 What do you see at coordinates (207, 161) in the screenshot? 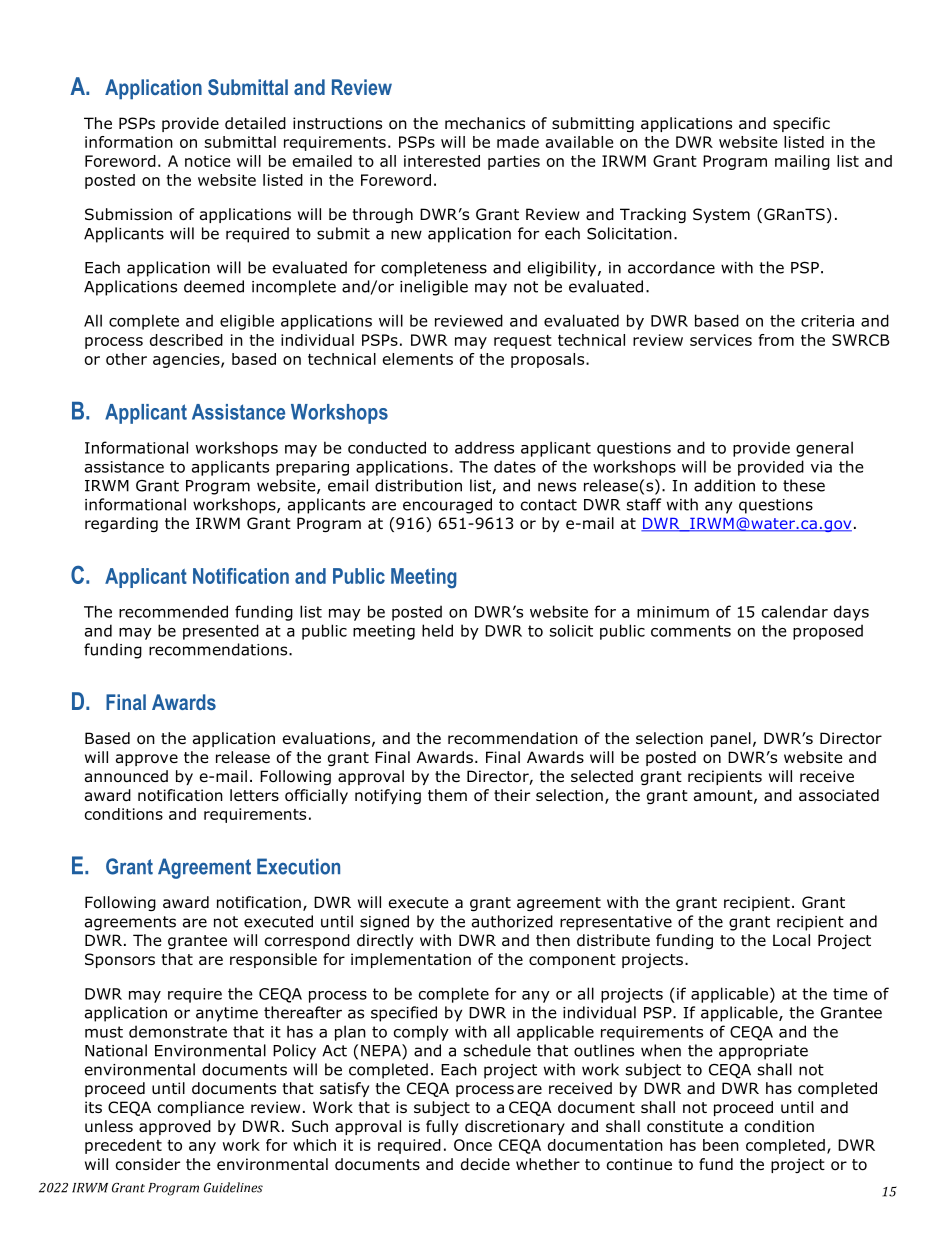
I see `notice` at bounding box center [207, 161].
